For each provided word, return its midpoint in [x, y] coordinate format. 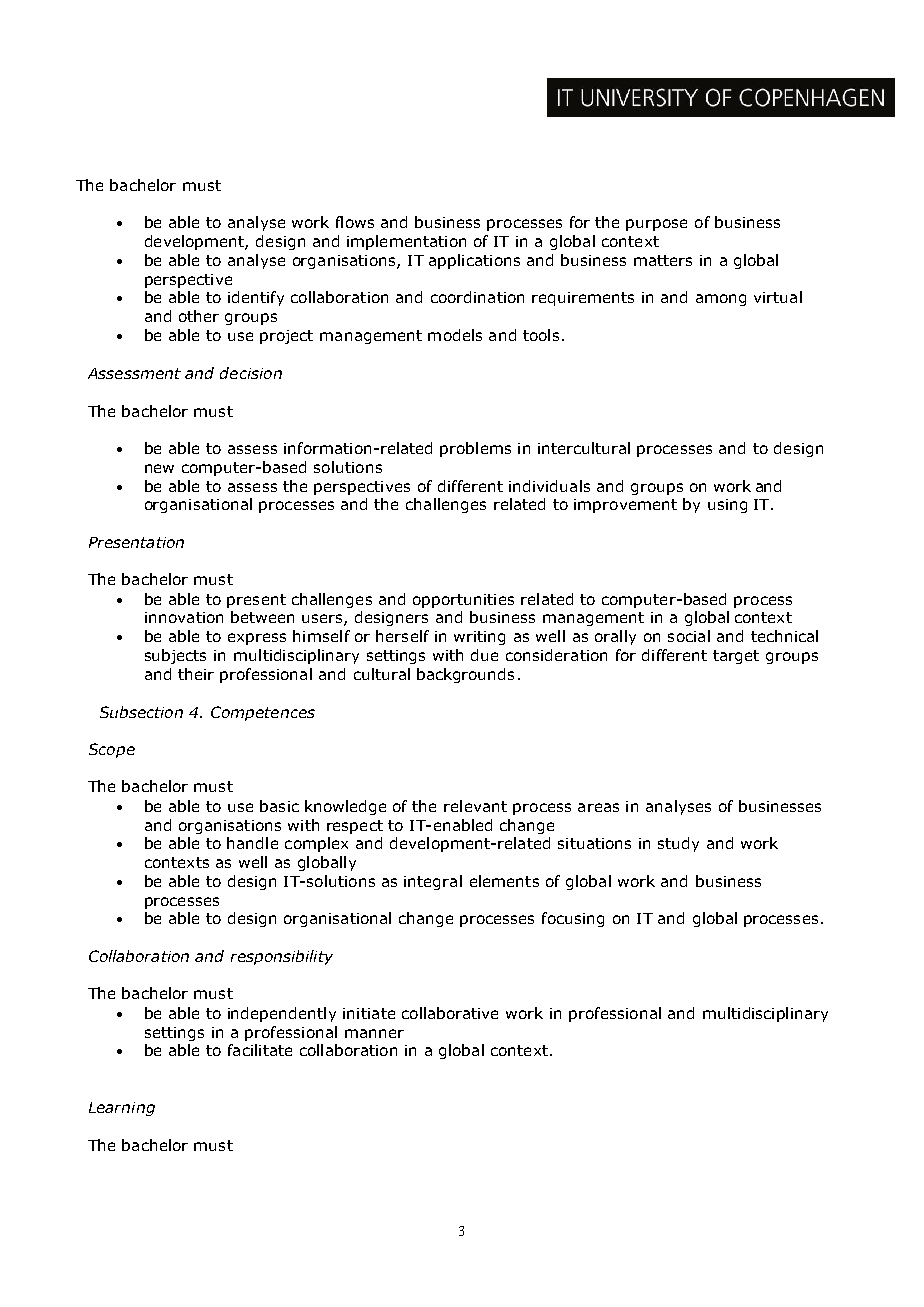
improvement [625, 506]
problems [475, 449]
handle [252, 843]
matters [663, 260]
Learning [122, 1109]
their [196, 674]
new [159, 468]
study [678, 844]
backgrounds [465, 675]
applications [474, 261]
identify [256, 298]
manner [374, 1033]
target [736, 657]
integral [433, 882]
